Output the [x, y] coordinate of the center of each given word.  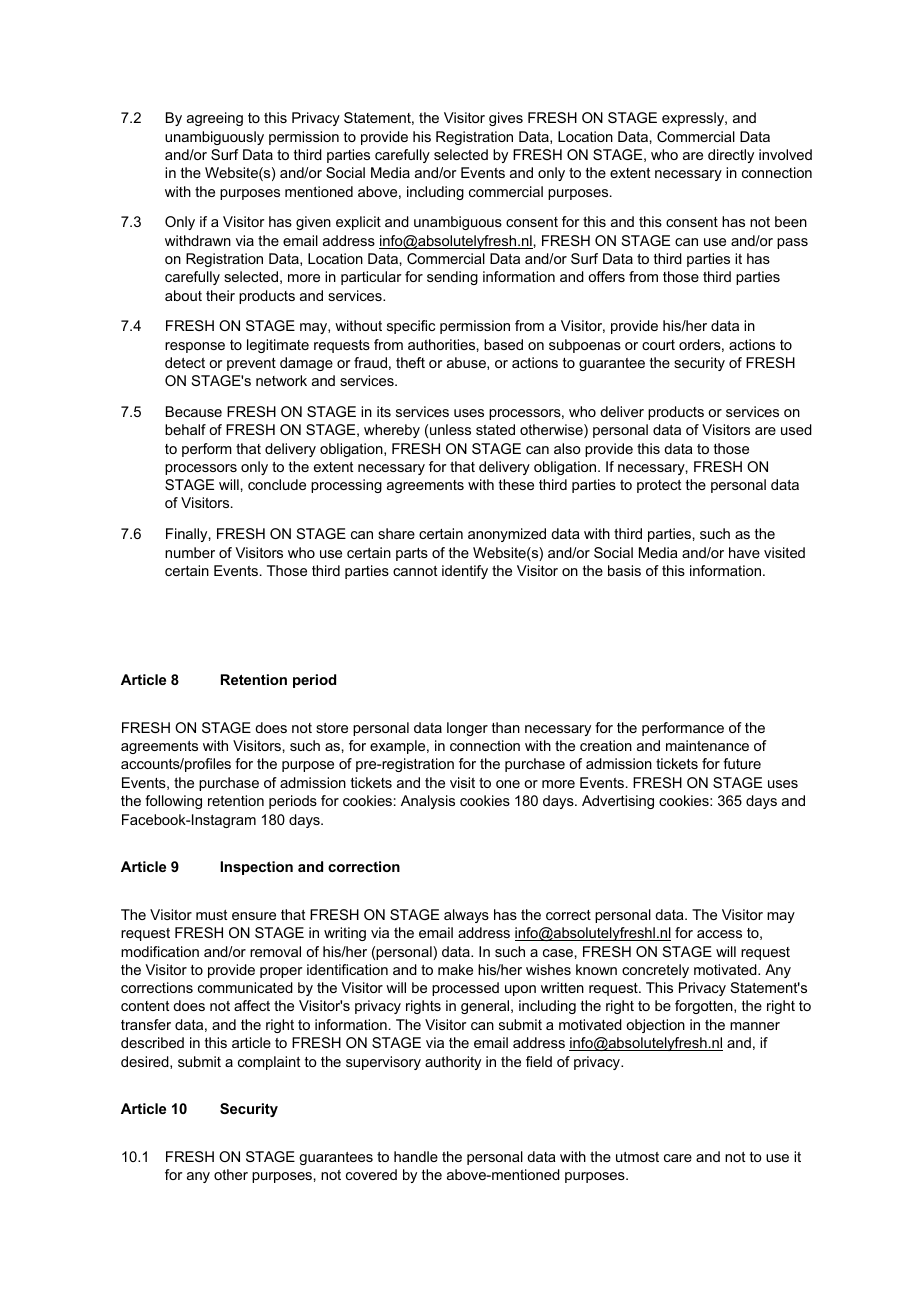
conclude [277, 484]
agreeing [215, 119]
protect [659, 486]
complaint [269, 1063]
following [173, 802]
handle [416, 1156]
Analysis [428, 802]
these [516, 484]
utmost [637, 1157]
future [742, 763]
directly [731, 156]
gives [506, 119]
